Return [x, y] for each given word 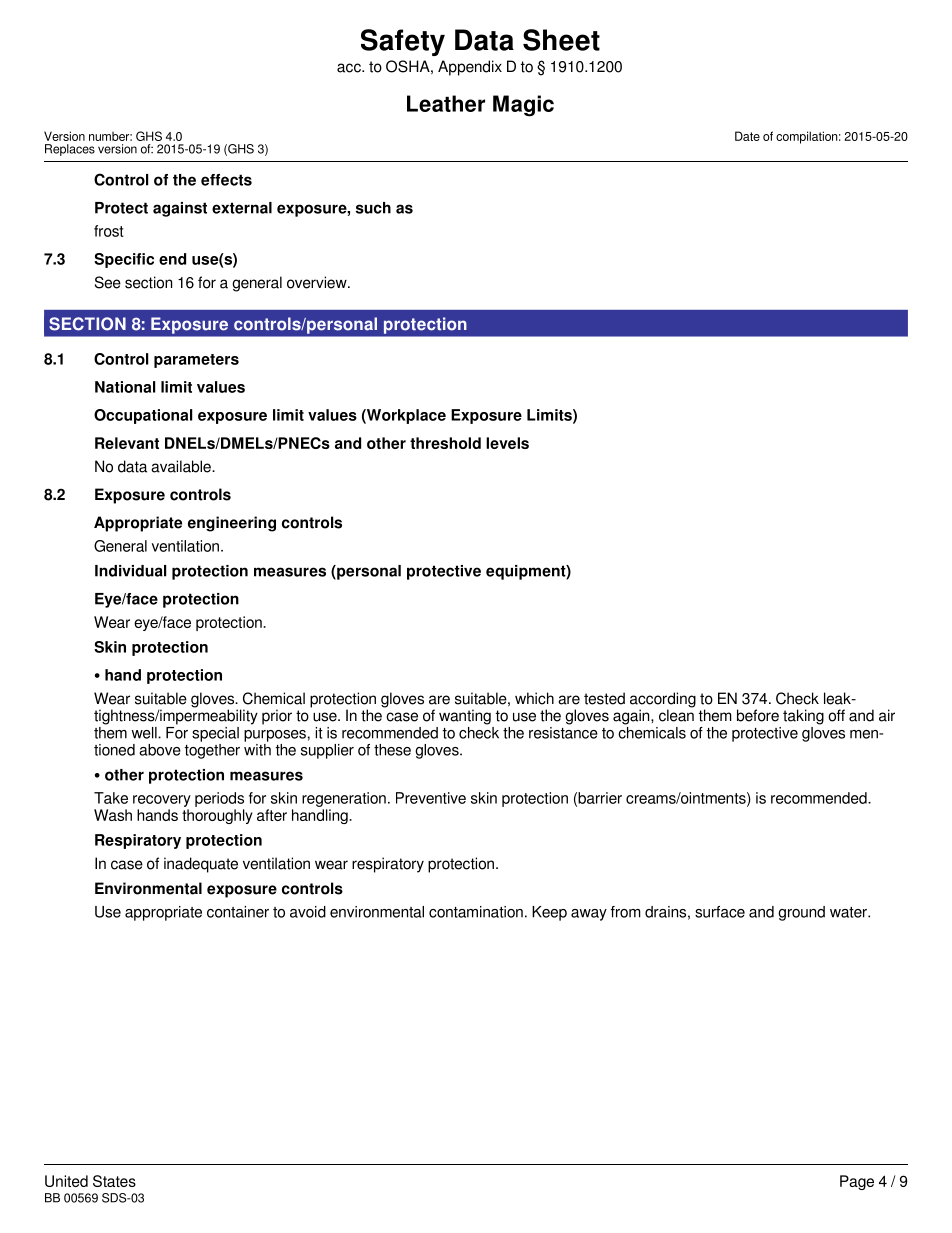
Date [747, 136]
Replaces [70, 150]
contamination [476, 912]
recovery [162, 801]
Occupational [143, 416]
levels [507, 443]
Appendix [470, 68]
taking [803, 717]
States [114, 1181]
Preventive [431, 798]
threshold [445, 443]
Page [857, 1182]
